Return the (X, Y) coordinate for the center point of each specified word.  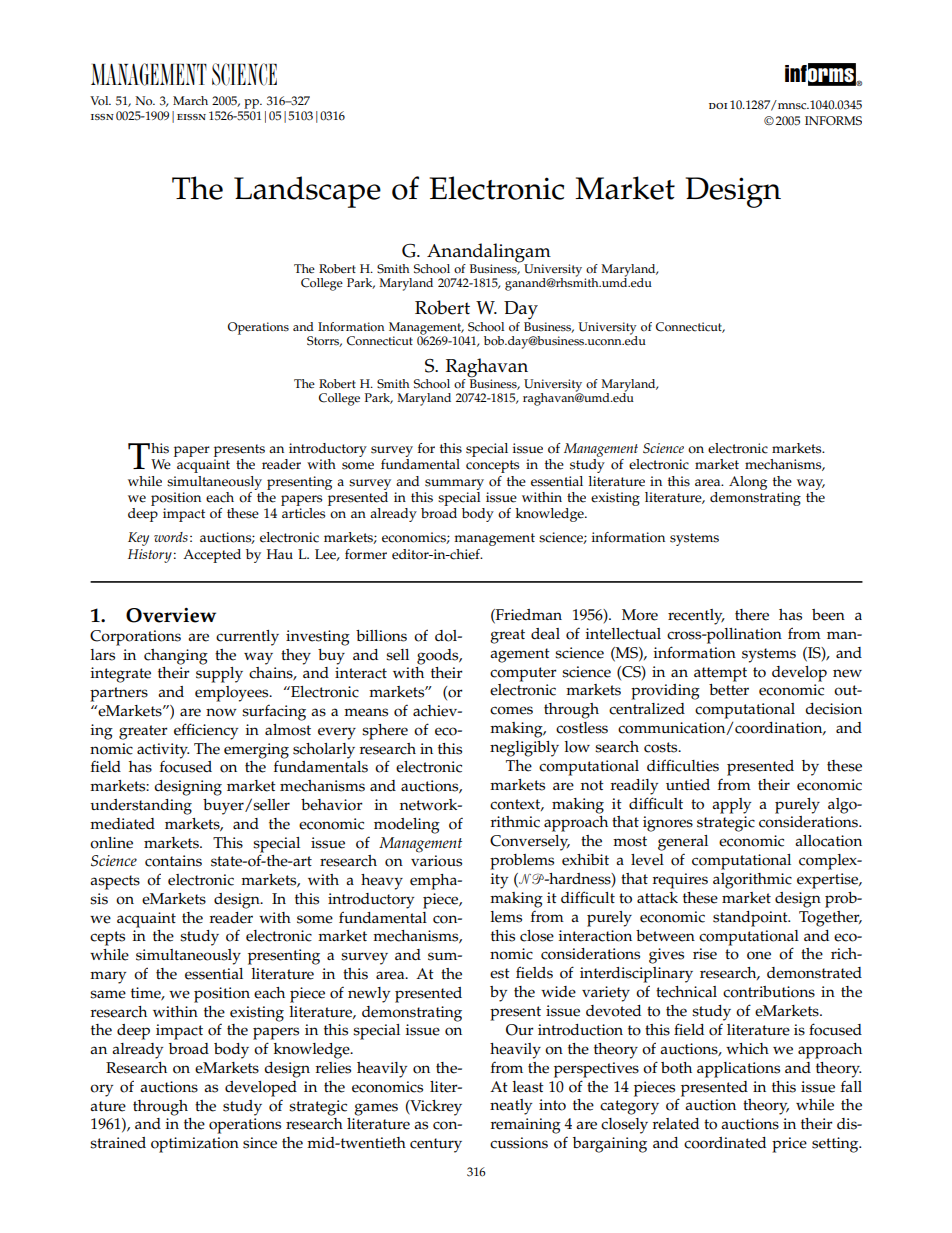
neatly (511, 1107)
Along (748, 483)
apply (731, 806)
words (171, 537)
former (366, 554)
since (260, 1143)
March (190, 101)
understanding (141, 807)
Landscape (307, 192)
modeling (407, 826)
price (789, 1145)
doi (718, 106)
